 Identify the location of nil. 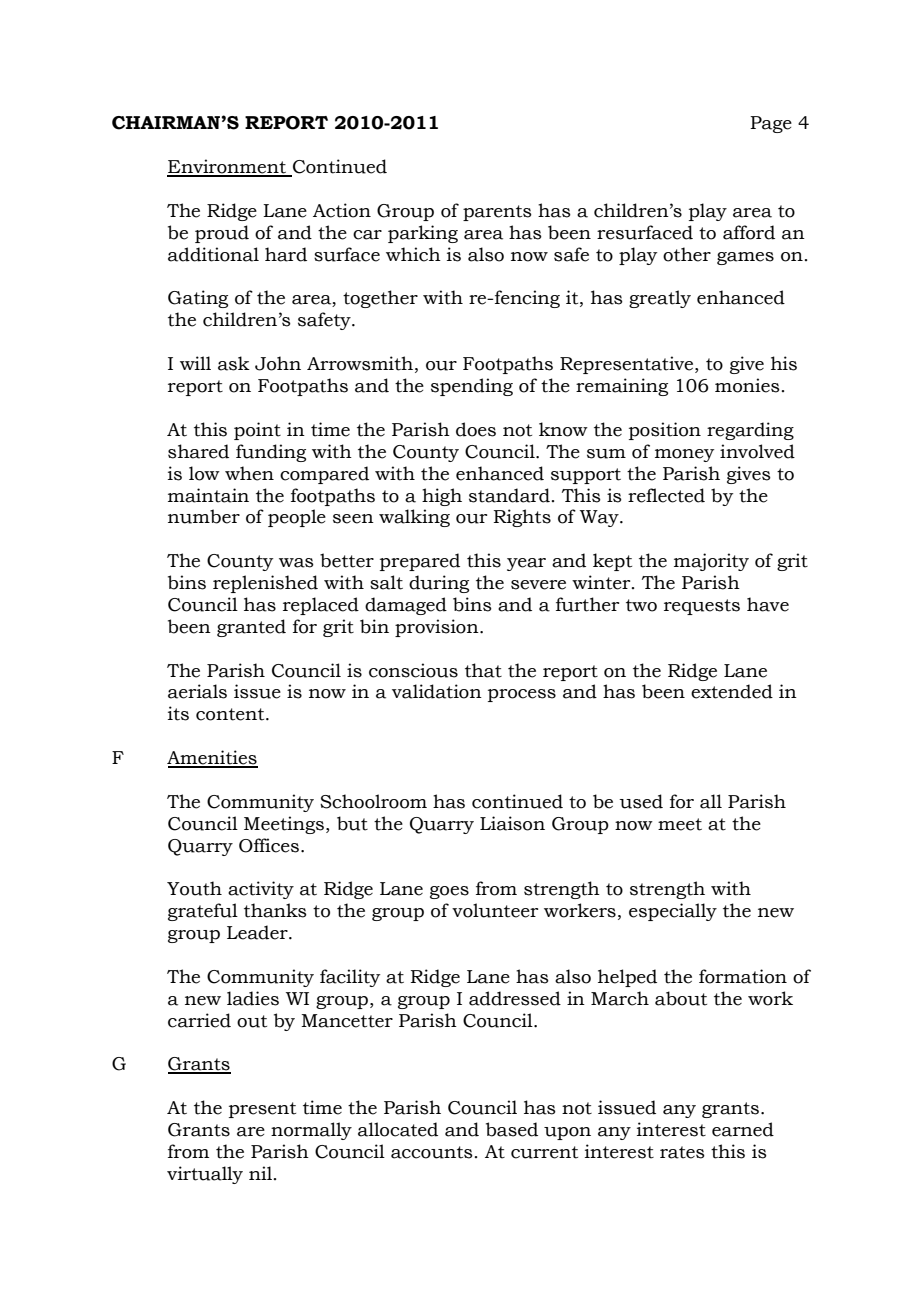
(260, 1173).
